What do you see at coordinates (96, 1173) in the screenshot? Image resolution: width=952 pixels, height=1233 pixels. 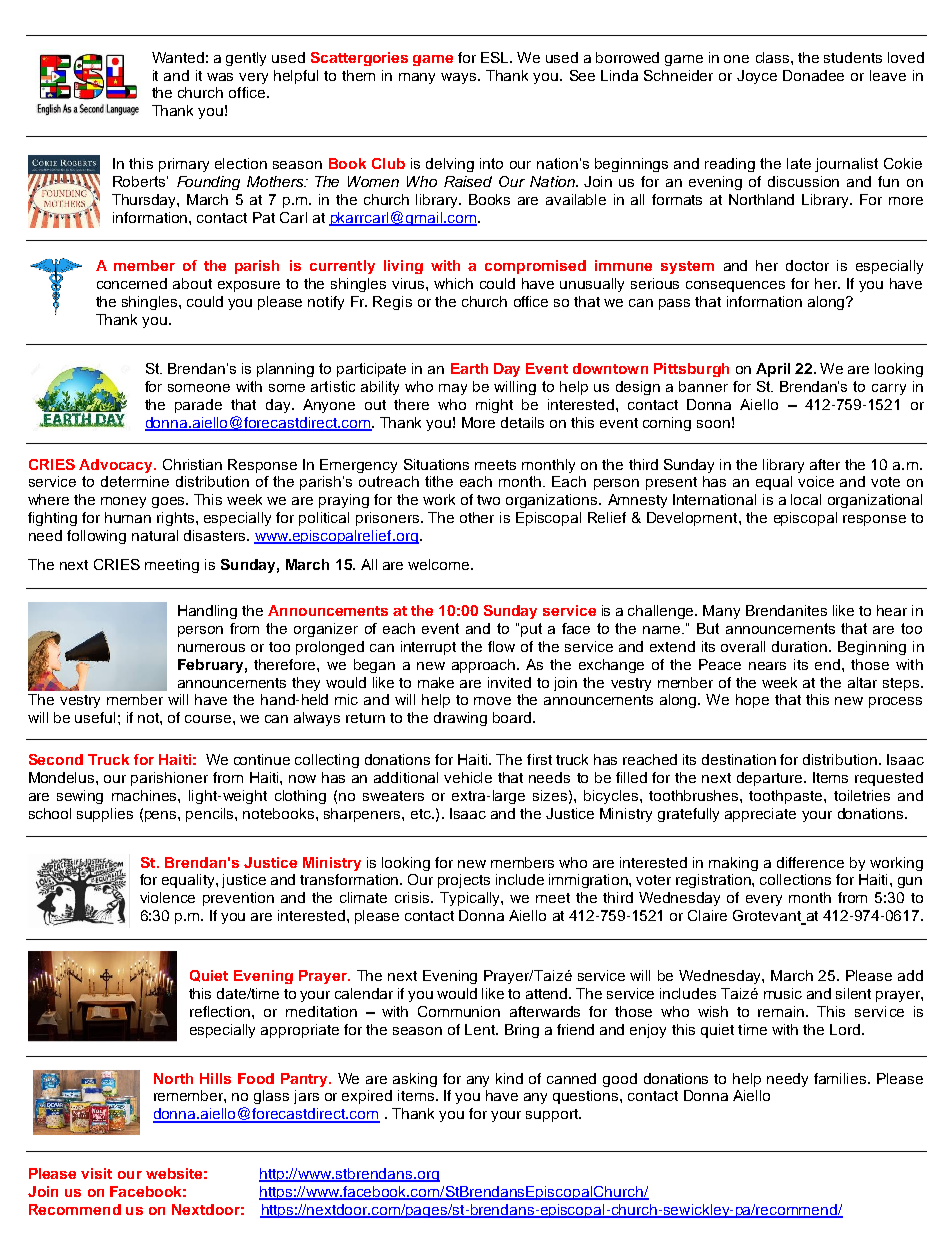 I see `visit` at bounding box center [96, 1173].
